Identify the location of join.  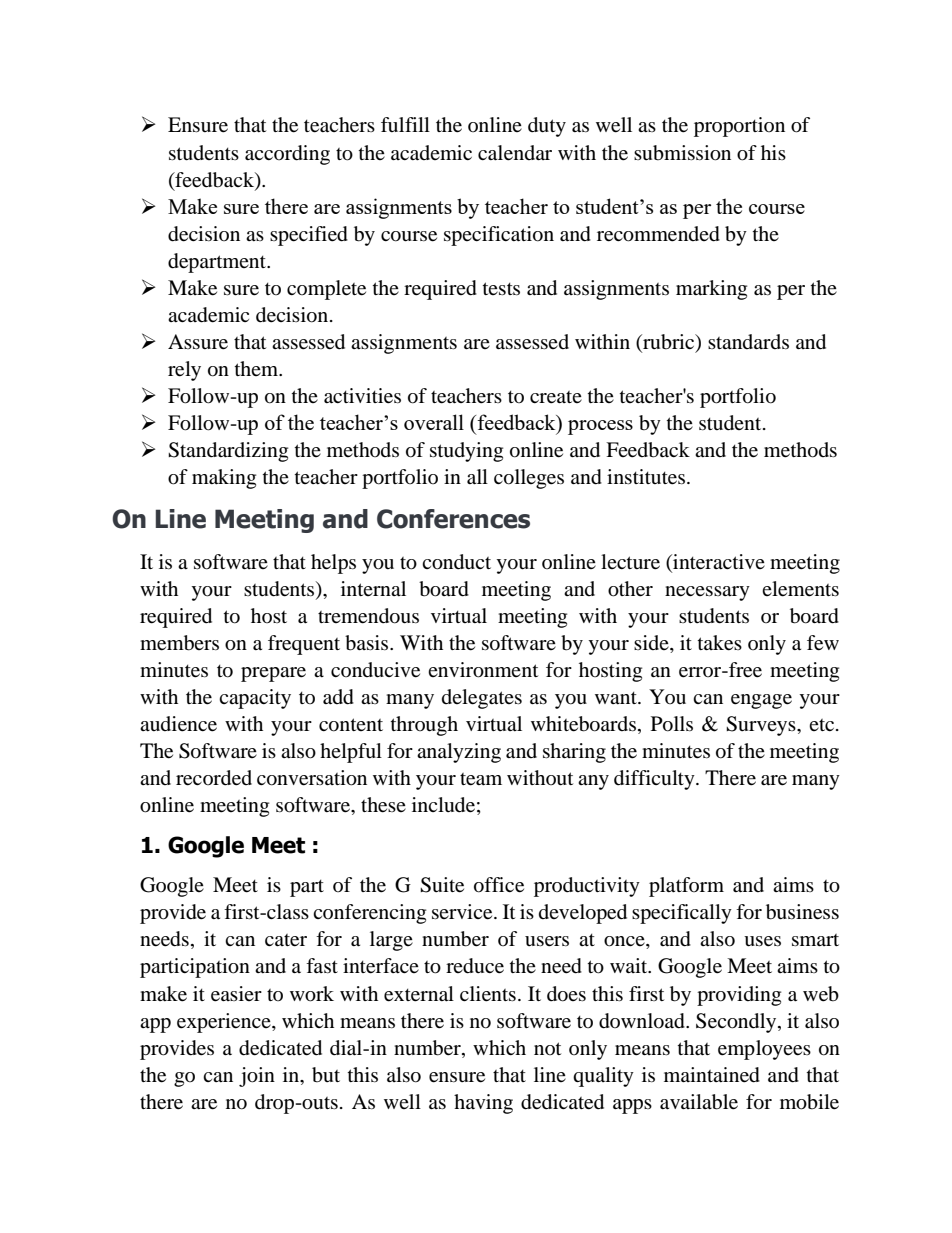
(257, 1077).
